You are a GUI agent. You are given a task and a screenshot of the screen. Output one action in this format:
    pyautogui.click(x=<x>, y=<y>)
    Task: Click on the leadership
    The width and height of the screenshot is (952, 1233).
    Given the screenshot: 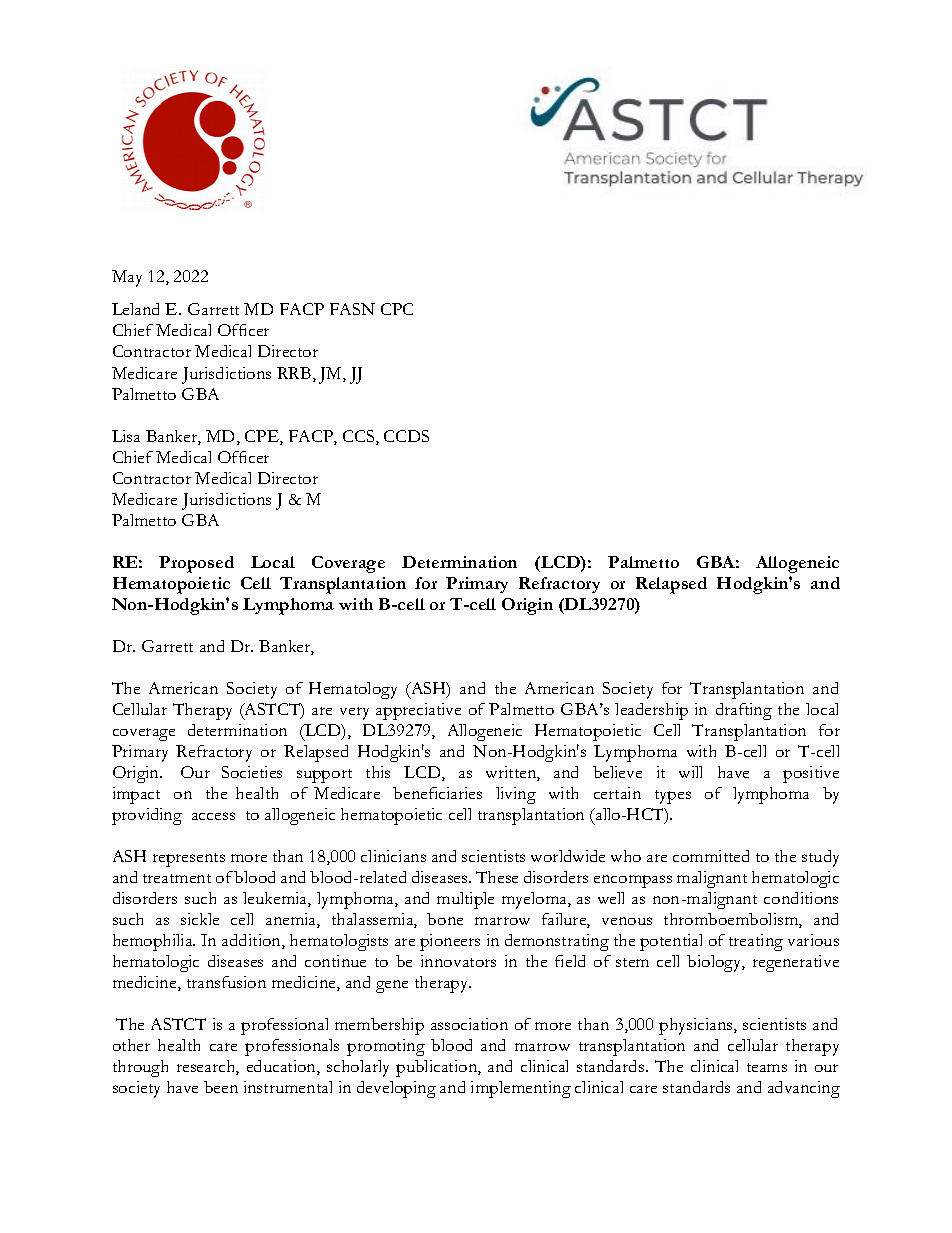 What is the action you would take?
    pyautogui.click(x=651, y=711)
